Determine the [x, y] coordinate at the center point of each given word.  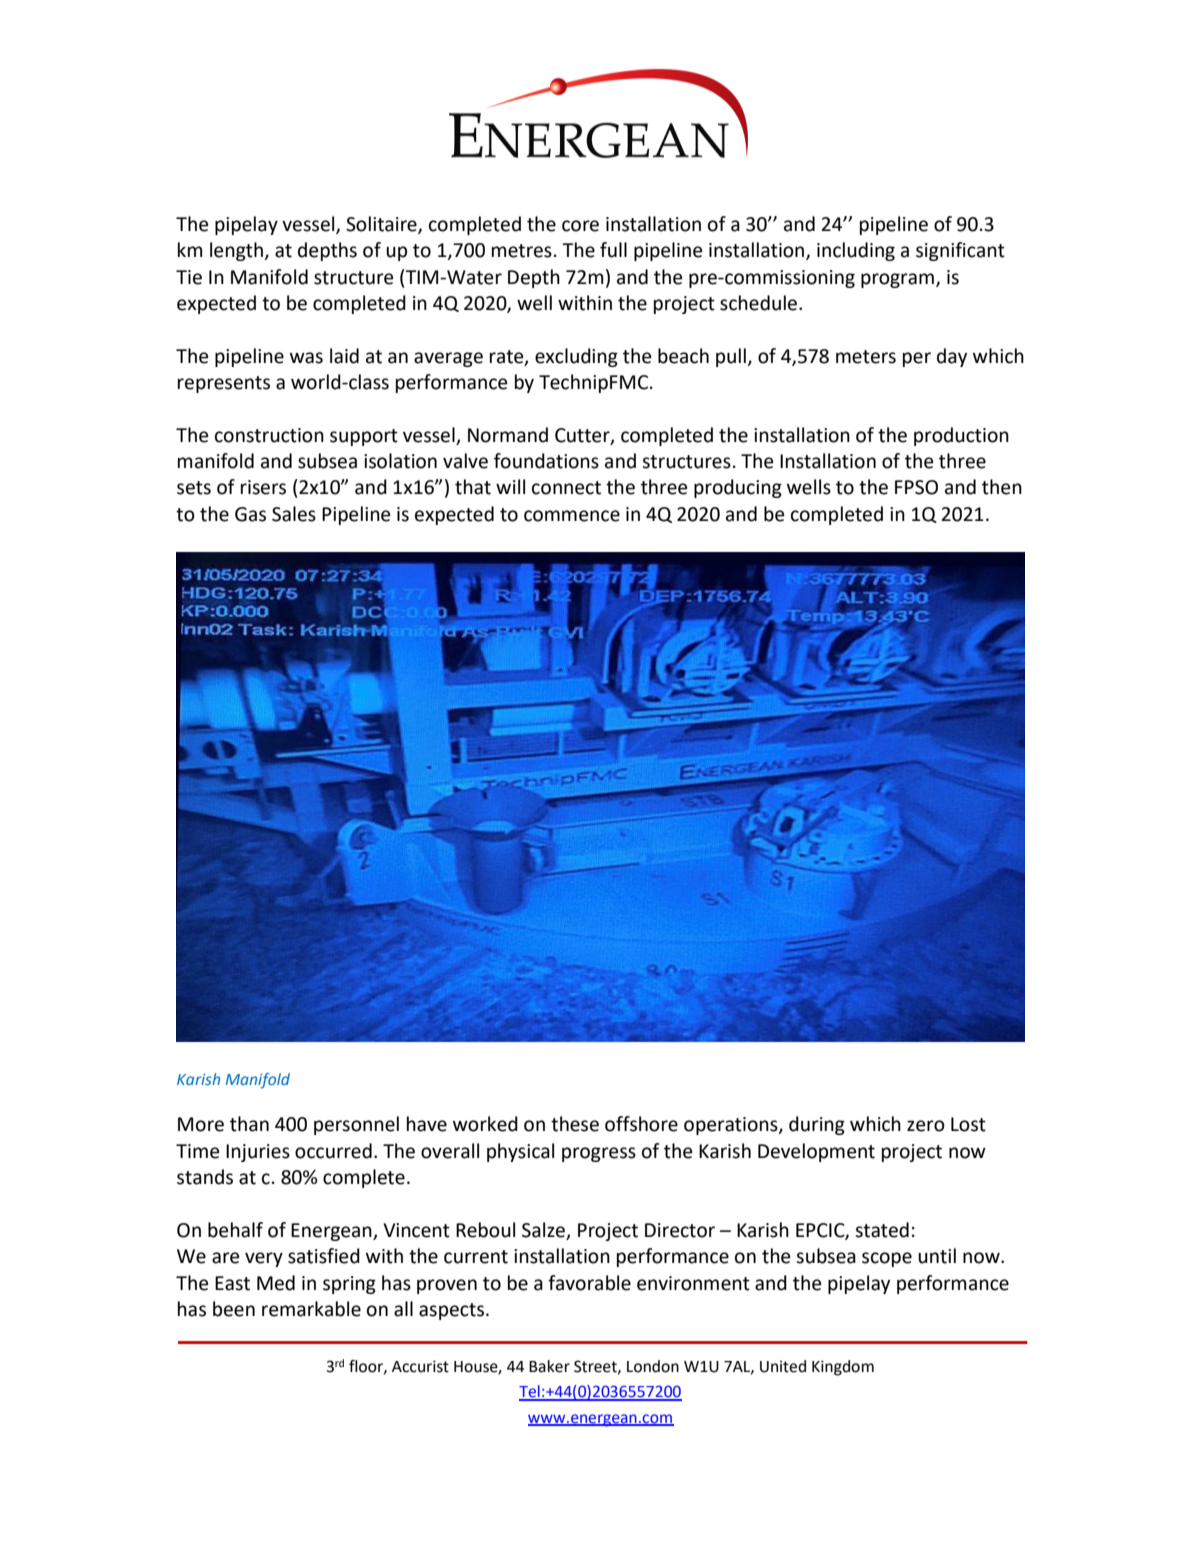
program [897, 280]
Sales [294, 514]
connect [566, 488]
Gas [250, 514]
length [237, 251]
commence [572, 516]
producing [738, 488]
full [613, 250]
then [1002, 487]
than [249, 1124]
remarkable [311, 1309]
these [575, 1124]
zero [926, 1126]
